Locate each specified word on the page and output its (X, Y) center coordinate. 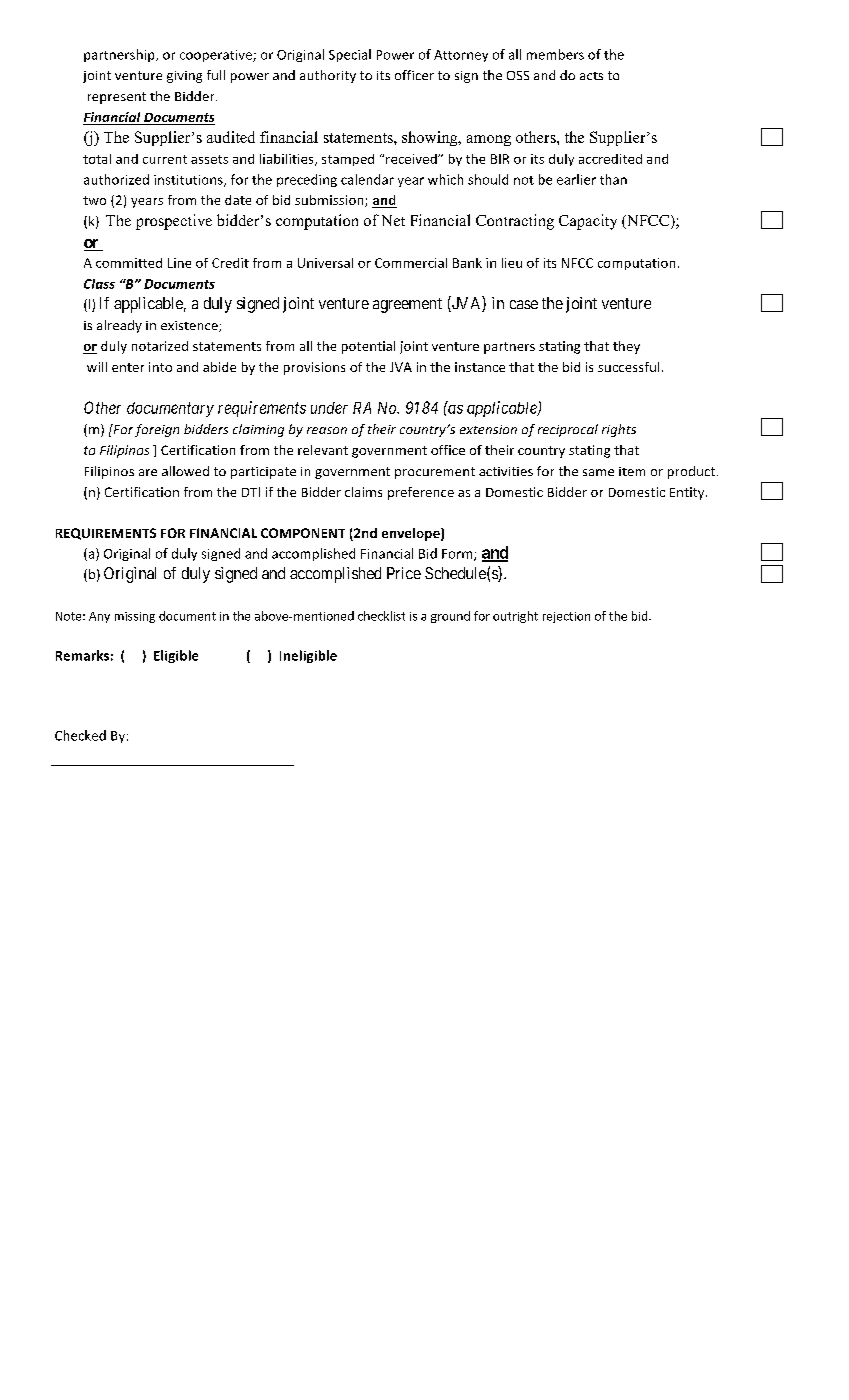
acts (591, 76)
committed (129, 263)
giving (184, 77)
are (148, 472)
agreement (407, 305)
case (524, 304)
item (632, 471)
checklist (381, 616)
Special (350, 55)
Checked (80, 735)
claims (363, 492)
